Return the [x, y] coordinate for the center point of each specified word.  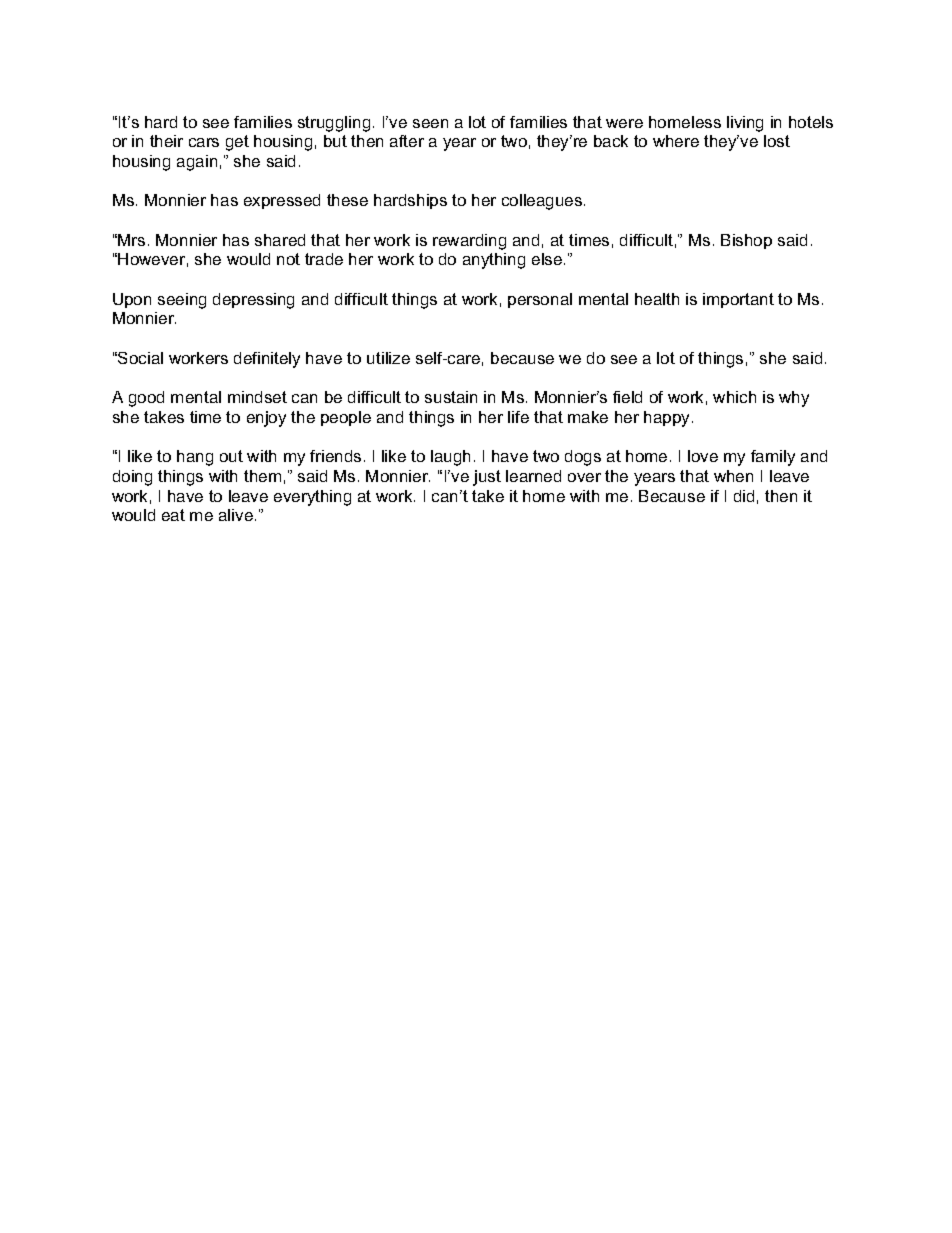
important [738, 300]
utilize [388, 358]
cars [204, 142]
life [518, 417]
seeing [182, 301]
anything [494, 261]
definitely [267, 360]
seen [430, 123]
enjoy [266, 419]
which [734, 397]
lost [777, 141]
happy [668, 419]
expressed [282, 201]
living [745, 124]
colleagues [543, 202]
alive [236, 515]
